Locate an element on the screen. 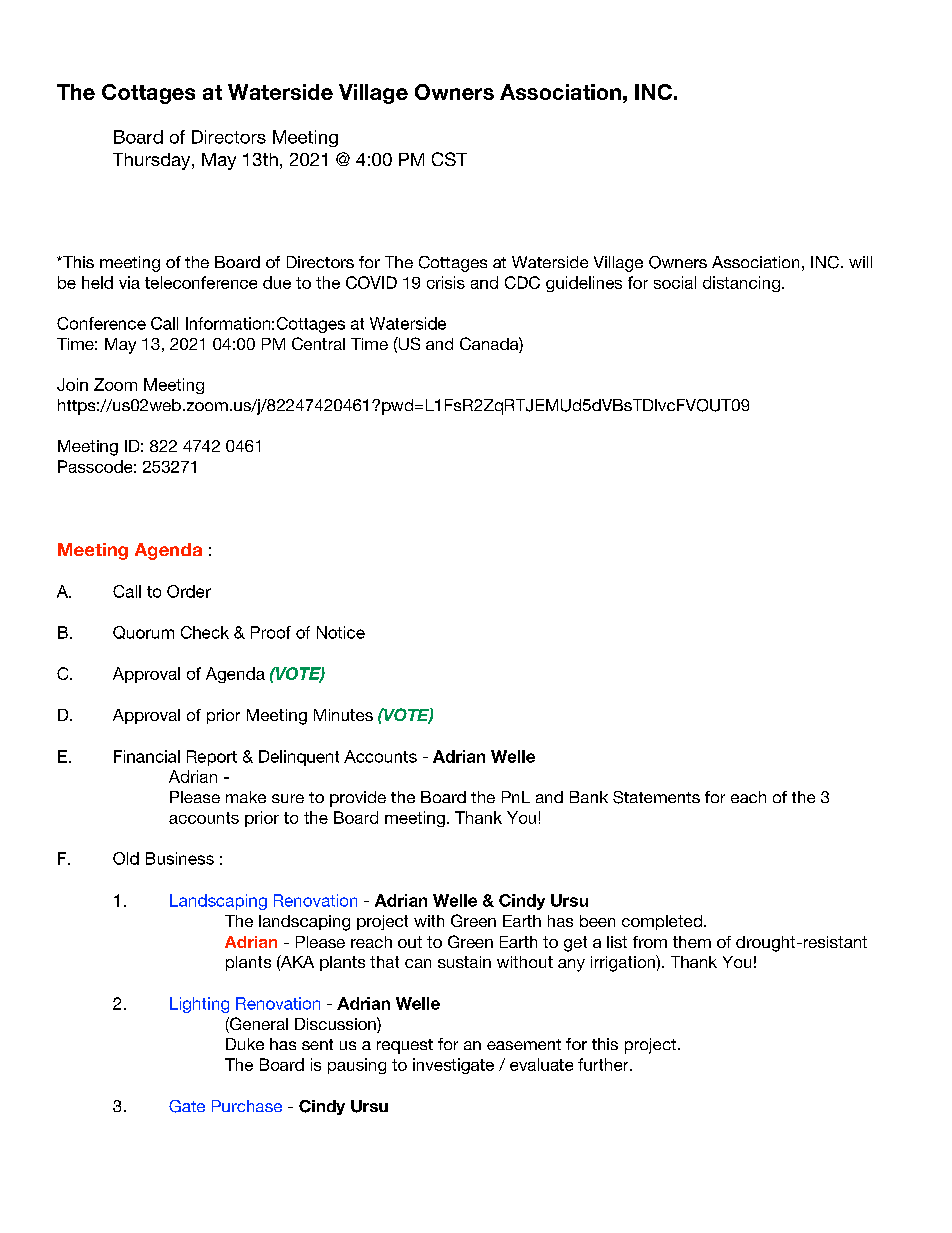  CST is located at coordinates (449, 159).
